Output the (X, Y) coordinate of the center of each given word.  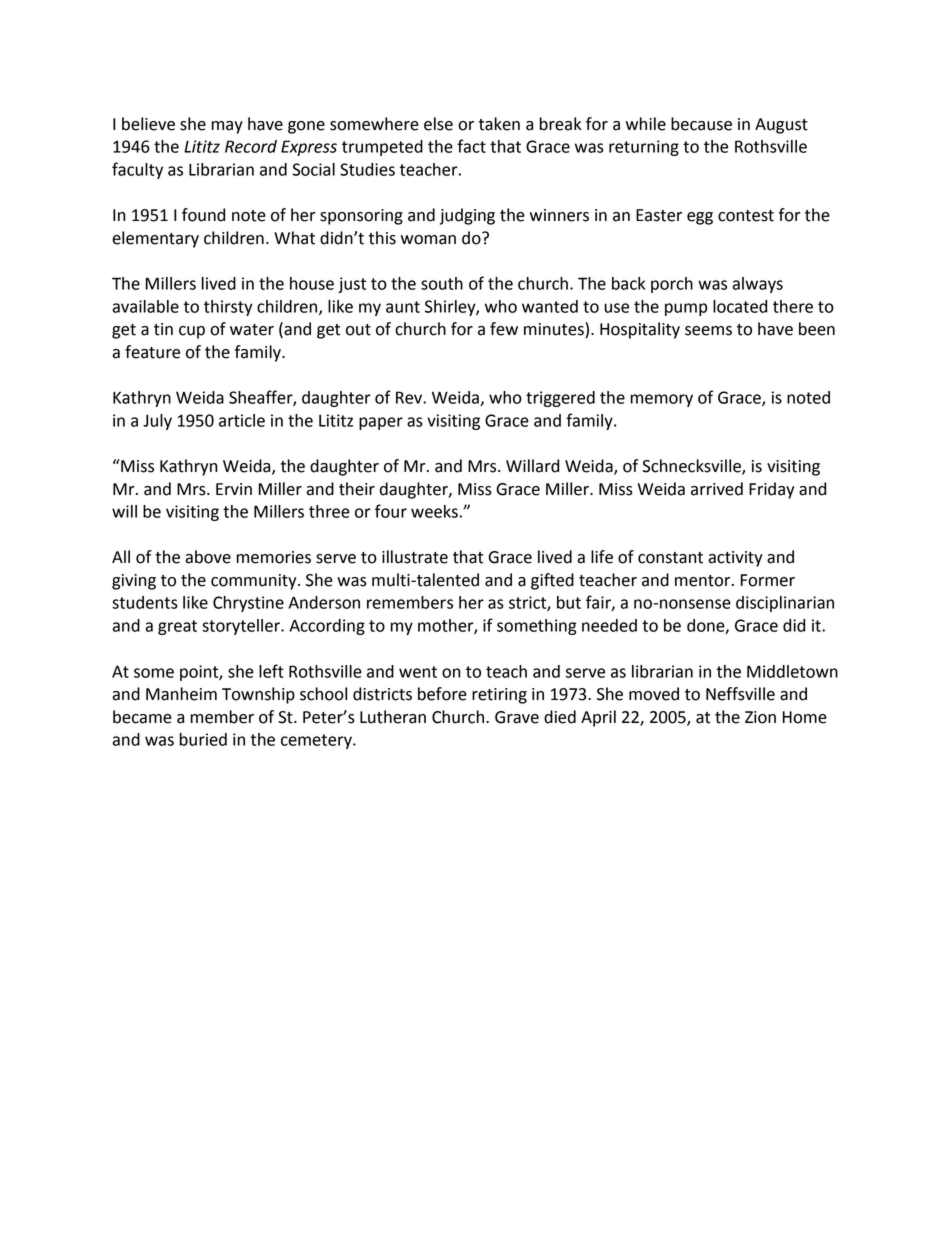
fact (471, 146)
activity (735, 559)
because (701, 124)
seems (708, 331)
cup (192, 332)
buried (203, 739)
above (208, 557)
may (227, 127)
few (504, 329)
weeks (434, 511)
